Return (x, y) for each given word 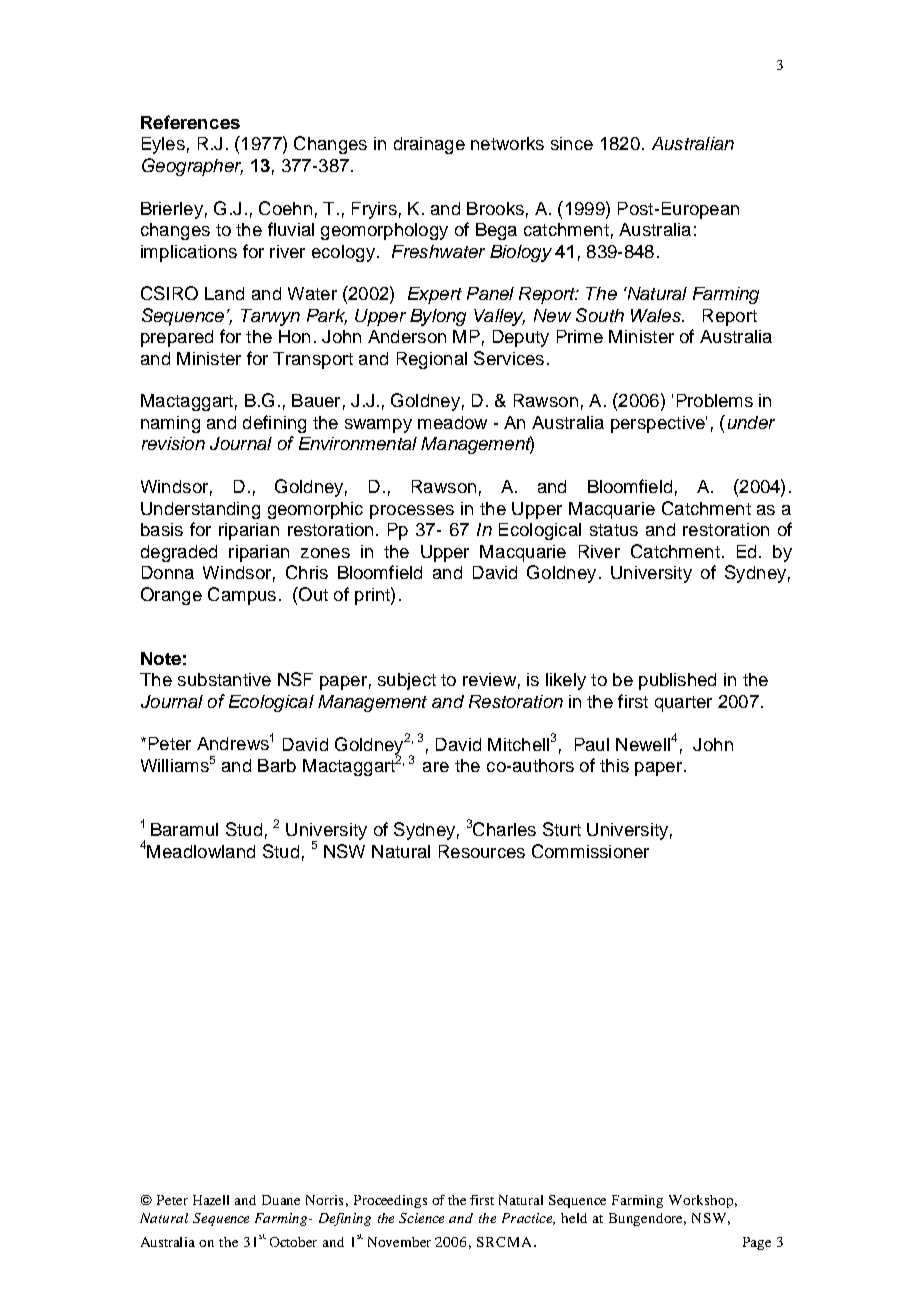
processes (412, 512)
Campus (242, 596)
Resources (482, 851)
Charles (504, 829)
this (614, 765)
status (614, 530)
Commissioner (590, 851)
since (572, 143)
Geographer (192, 167)
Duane (281, 1200)
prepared (177, 338)
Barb (277, 765)
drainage (429, 145)
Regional (432, 360)
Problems (715, 400)
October (293, 1242)
